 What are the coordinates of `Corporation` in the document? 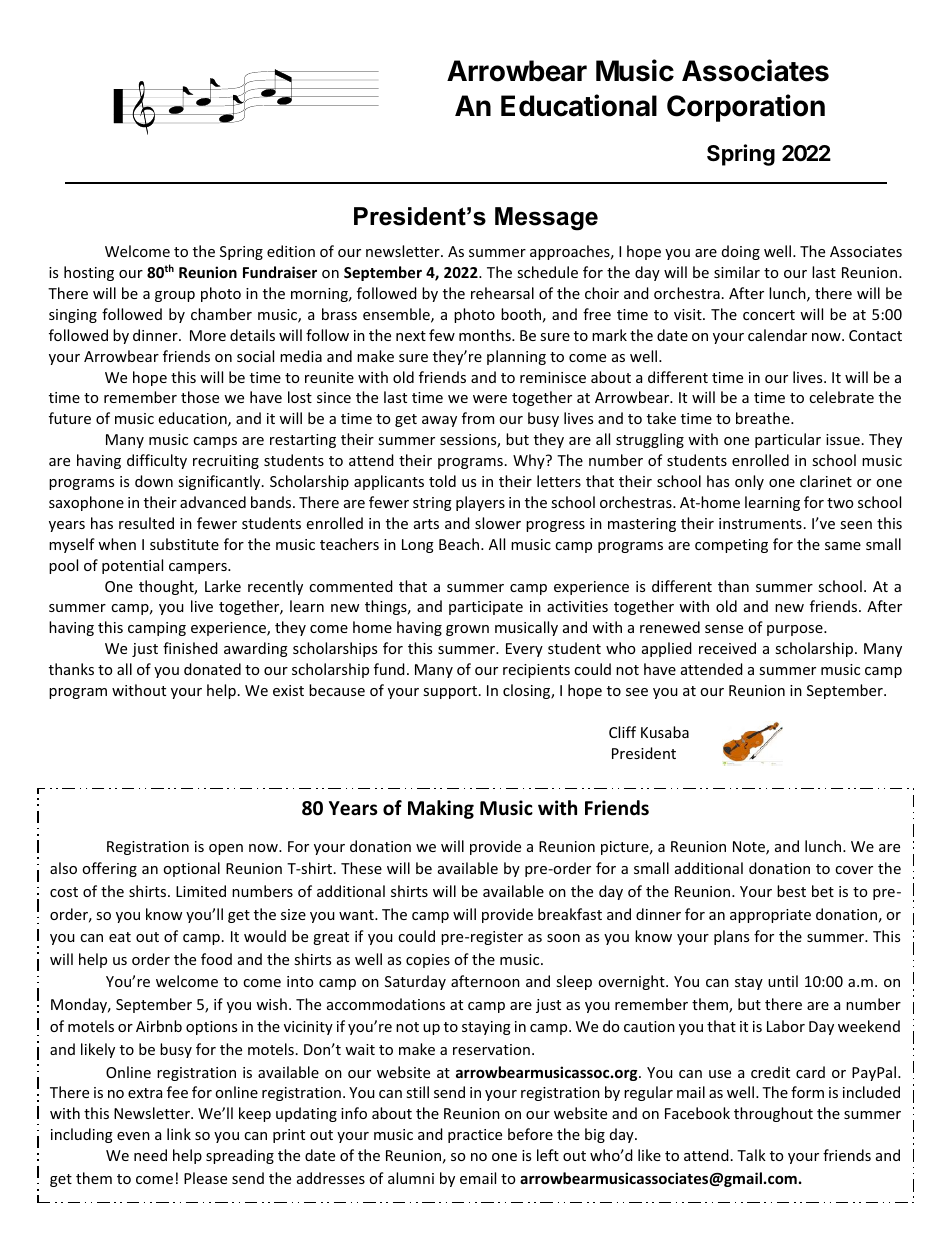 It's located at (746, 108).
